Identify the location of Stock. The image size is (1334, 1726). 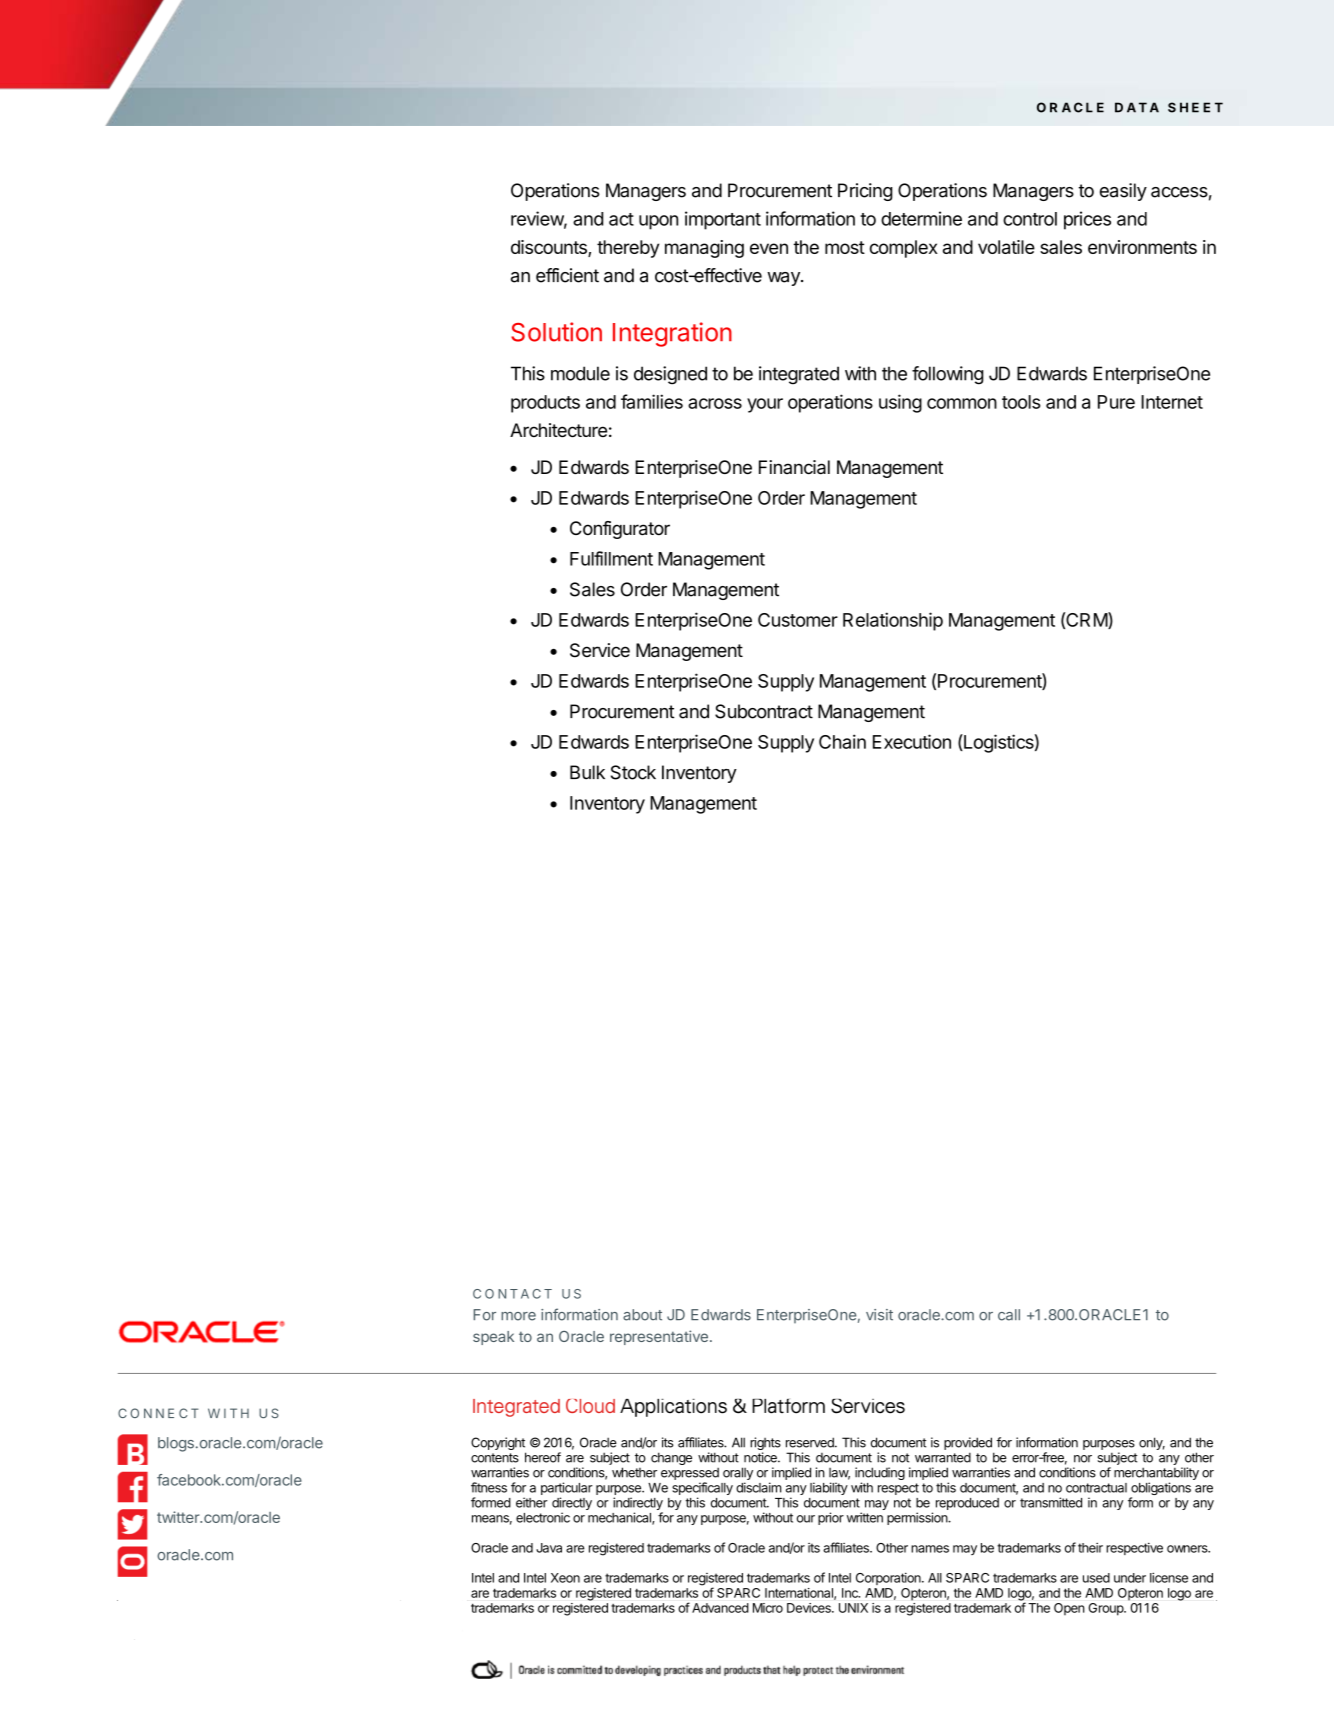
(633, 772).
